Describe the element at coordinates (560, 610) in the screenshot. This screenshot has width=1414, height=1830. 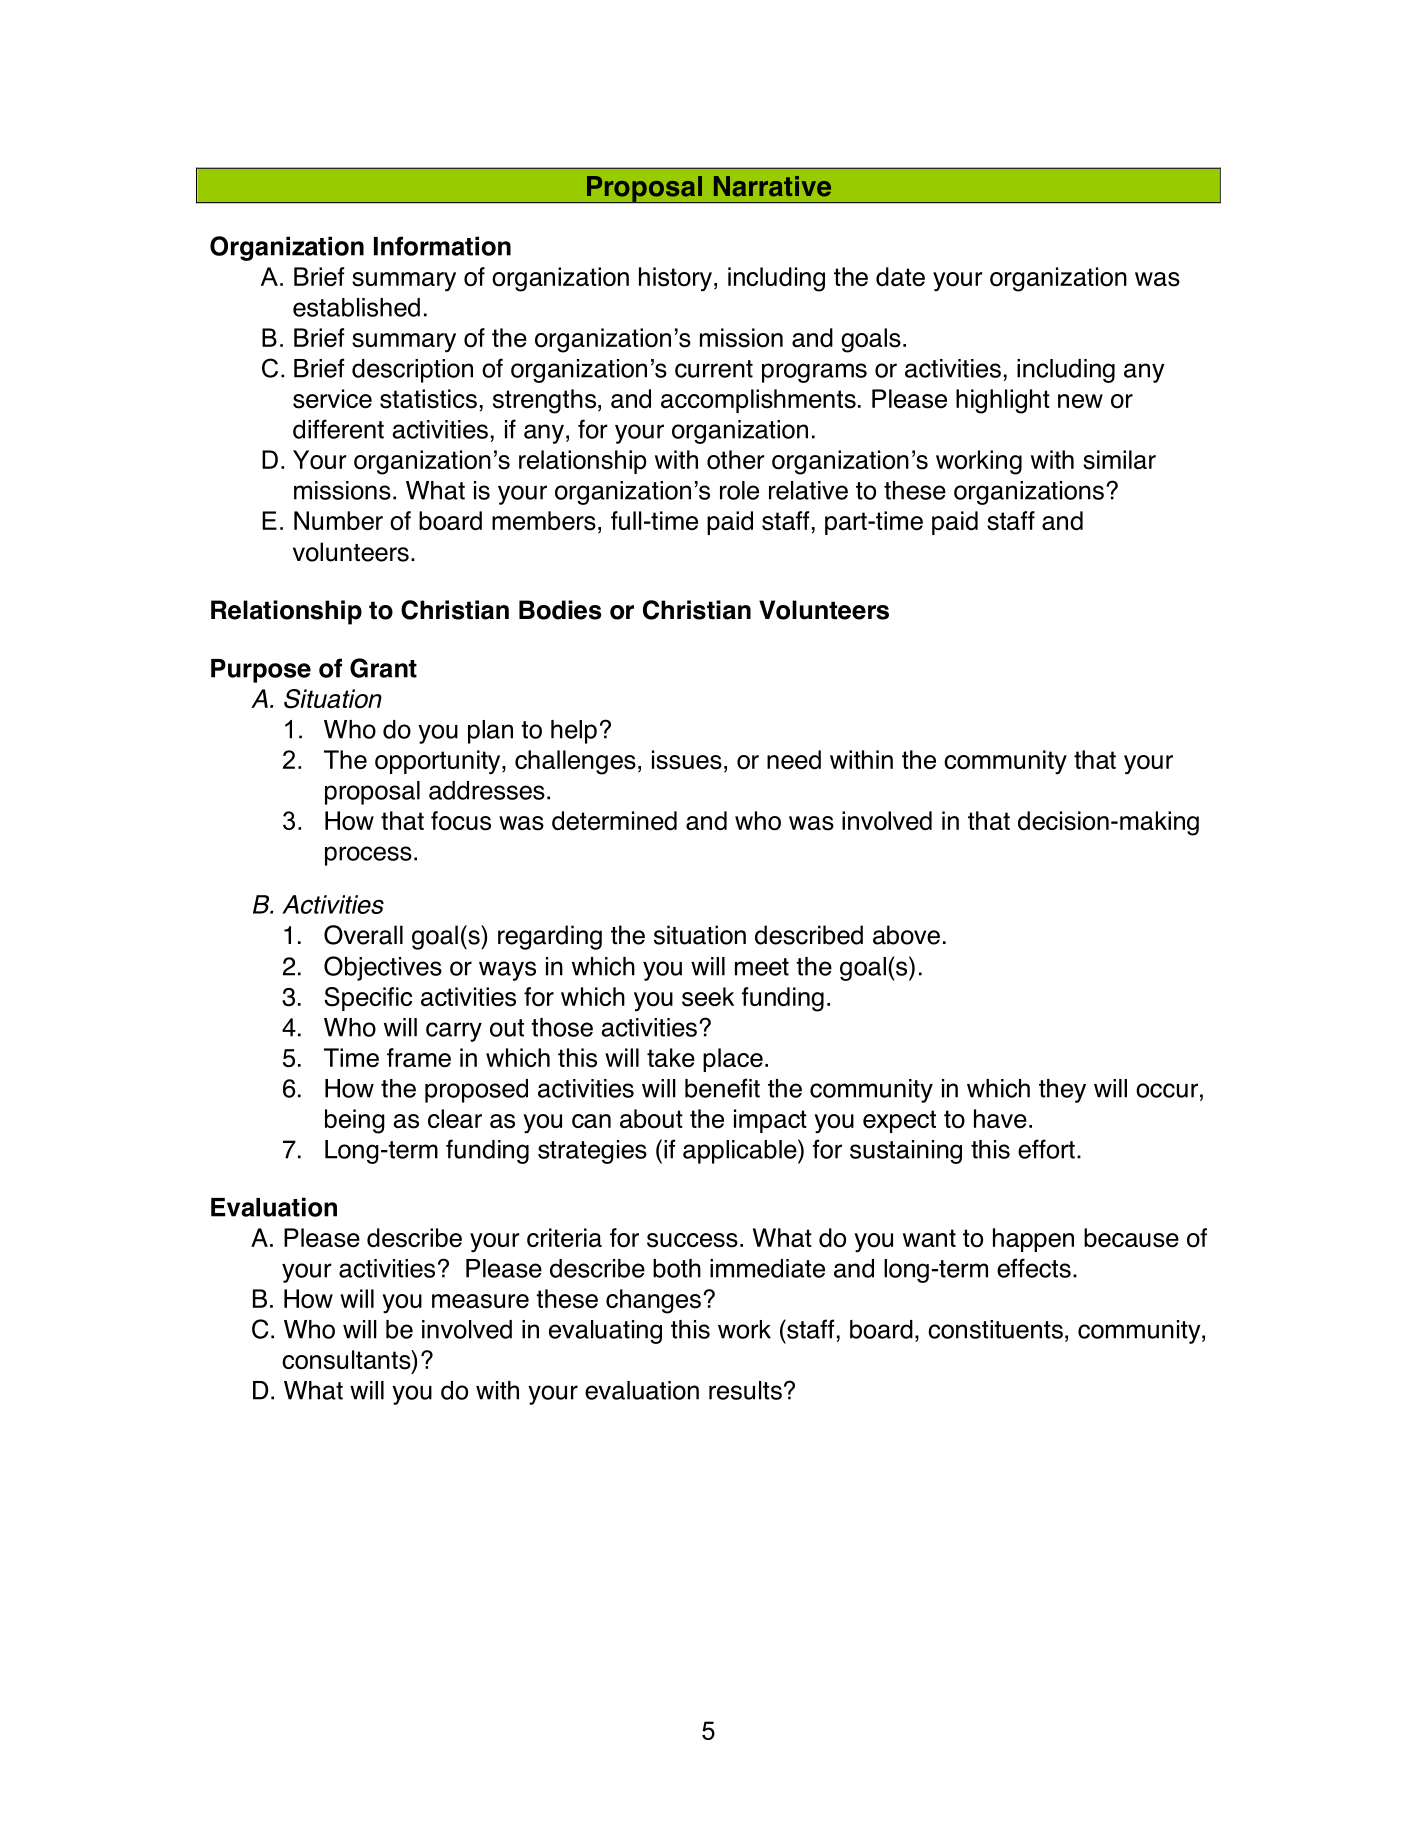
I see `Bodies` at that location.
